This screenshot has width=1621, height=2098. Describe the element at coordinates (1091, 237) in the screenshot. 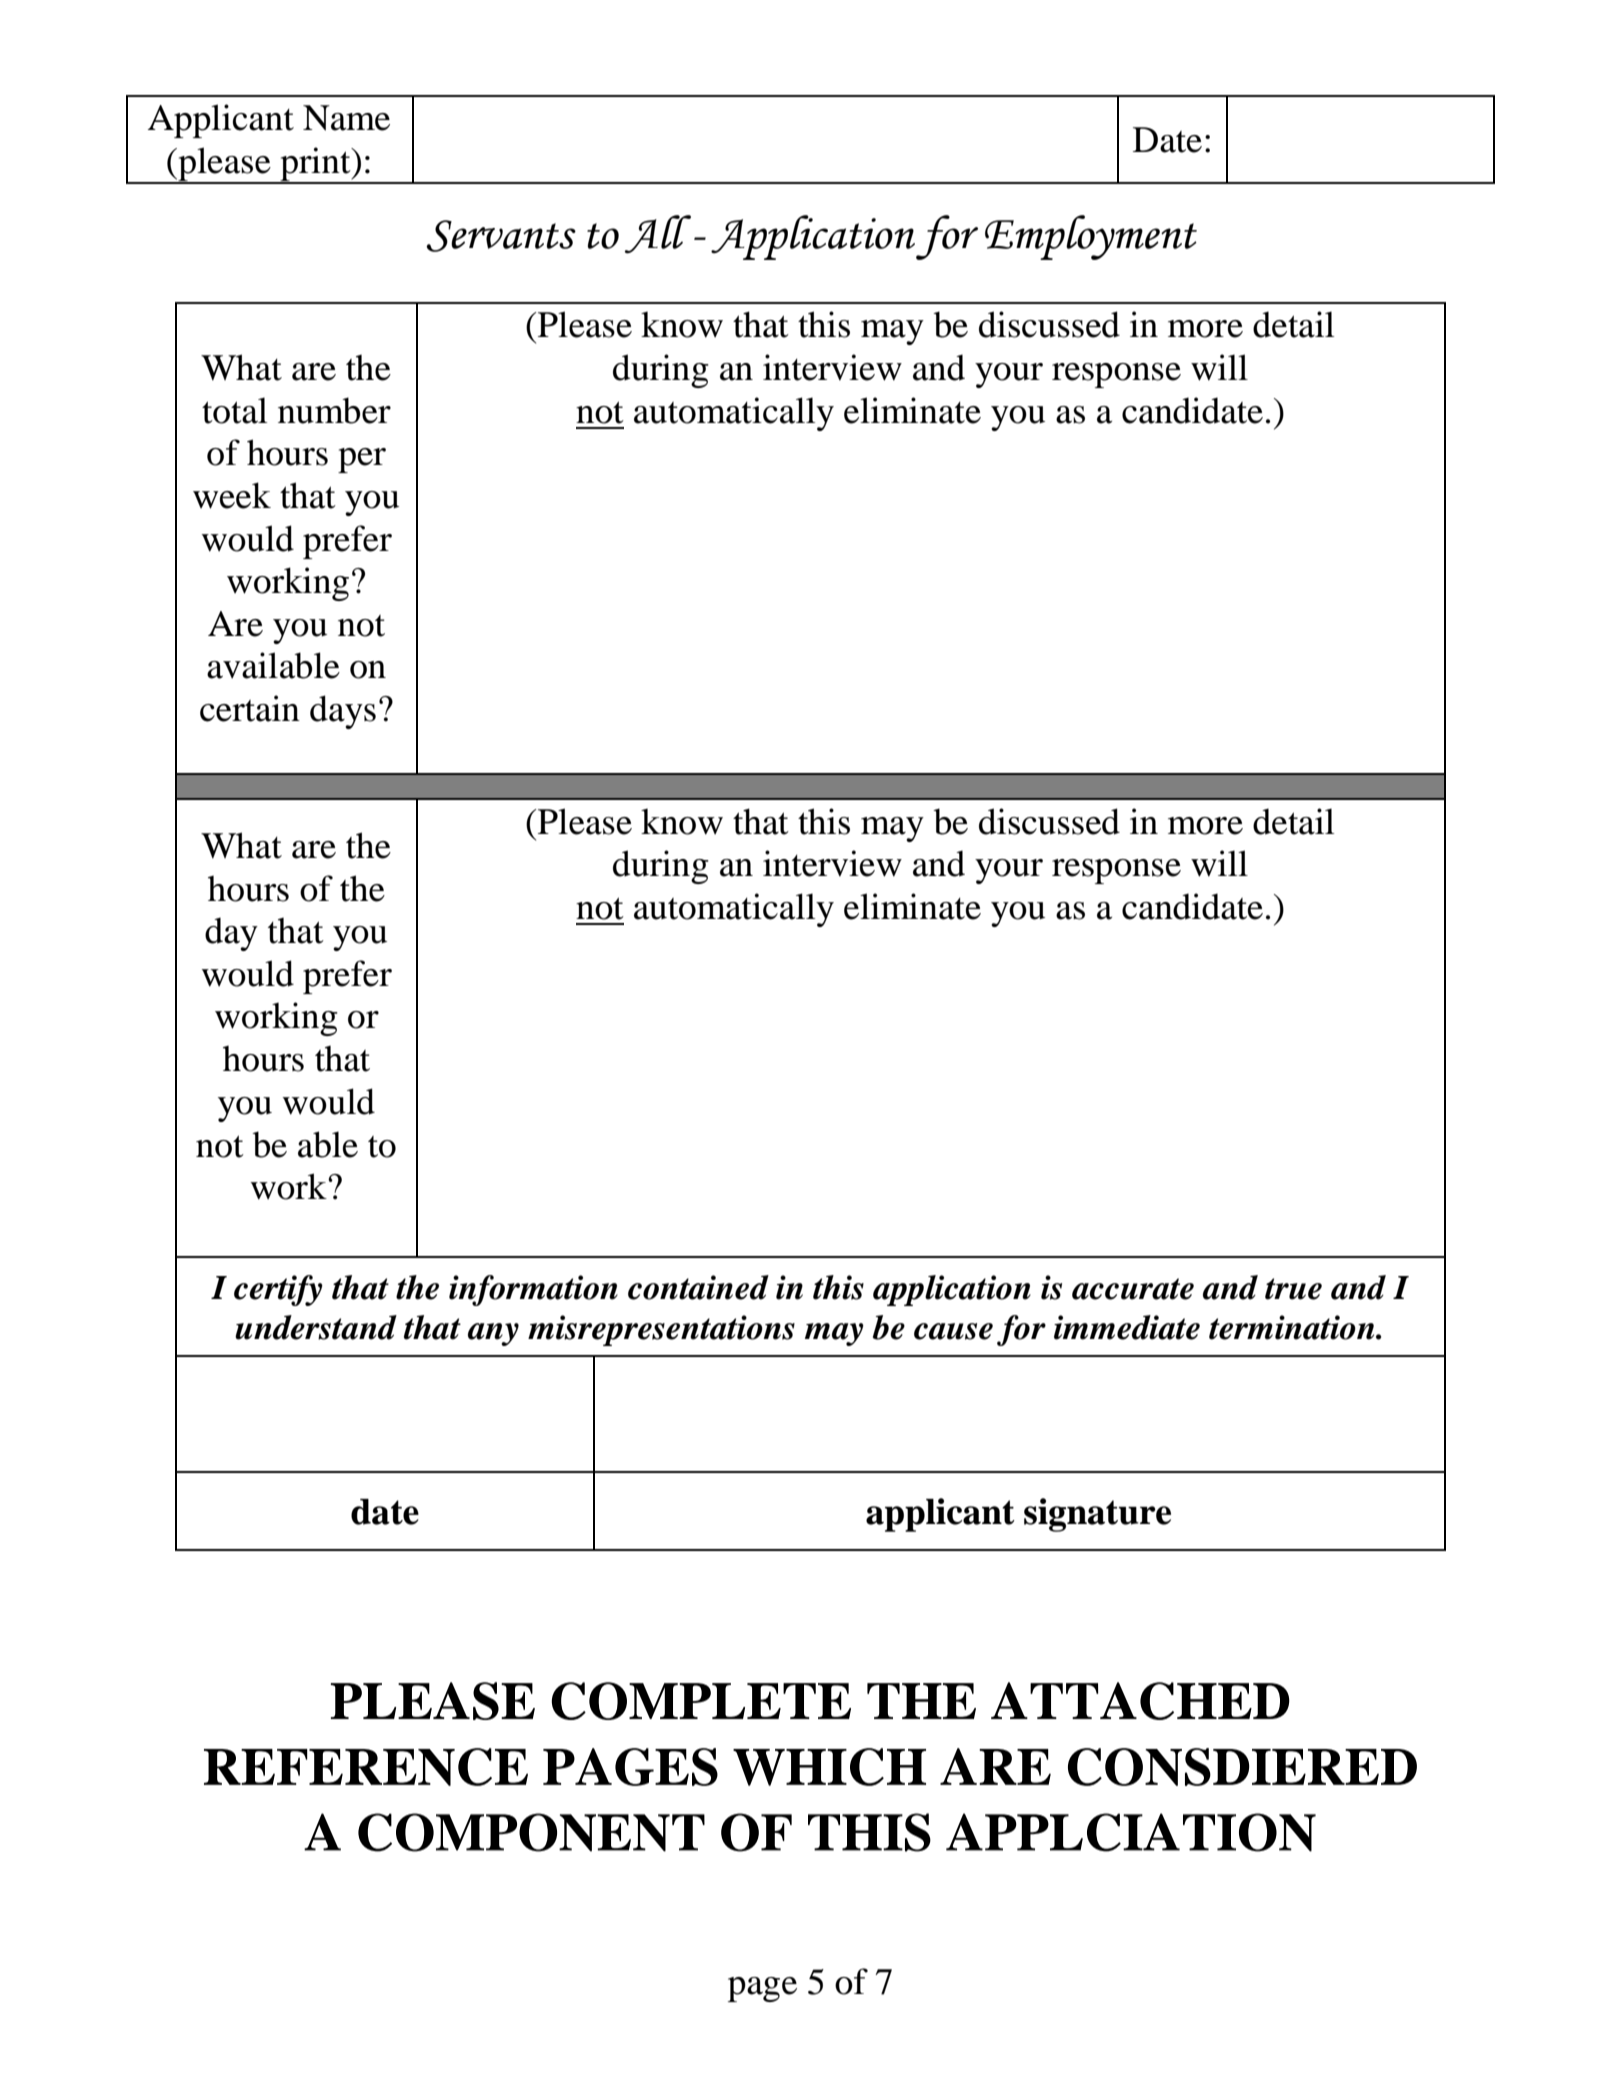

I see `Employment` at that location.
